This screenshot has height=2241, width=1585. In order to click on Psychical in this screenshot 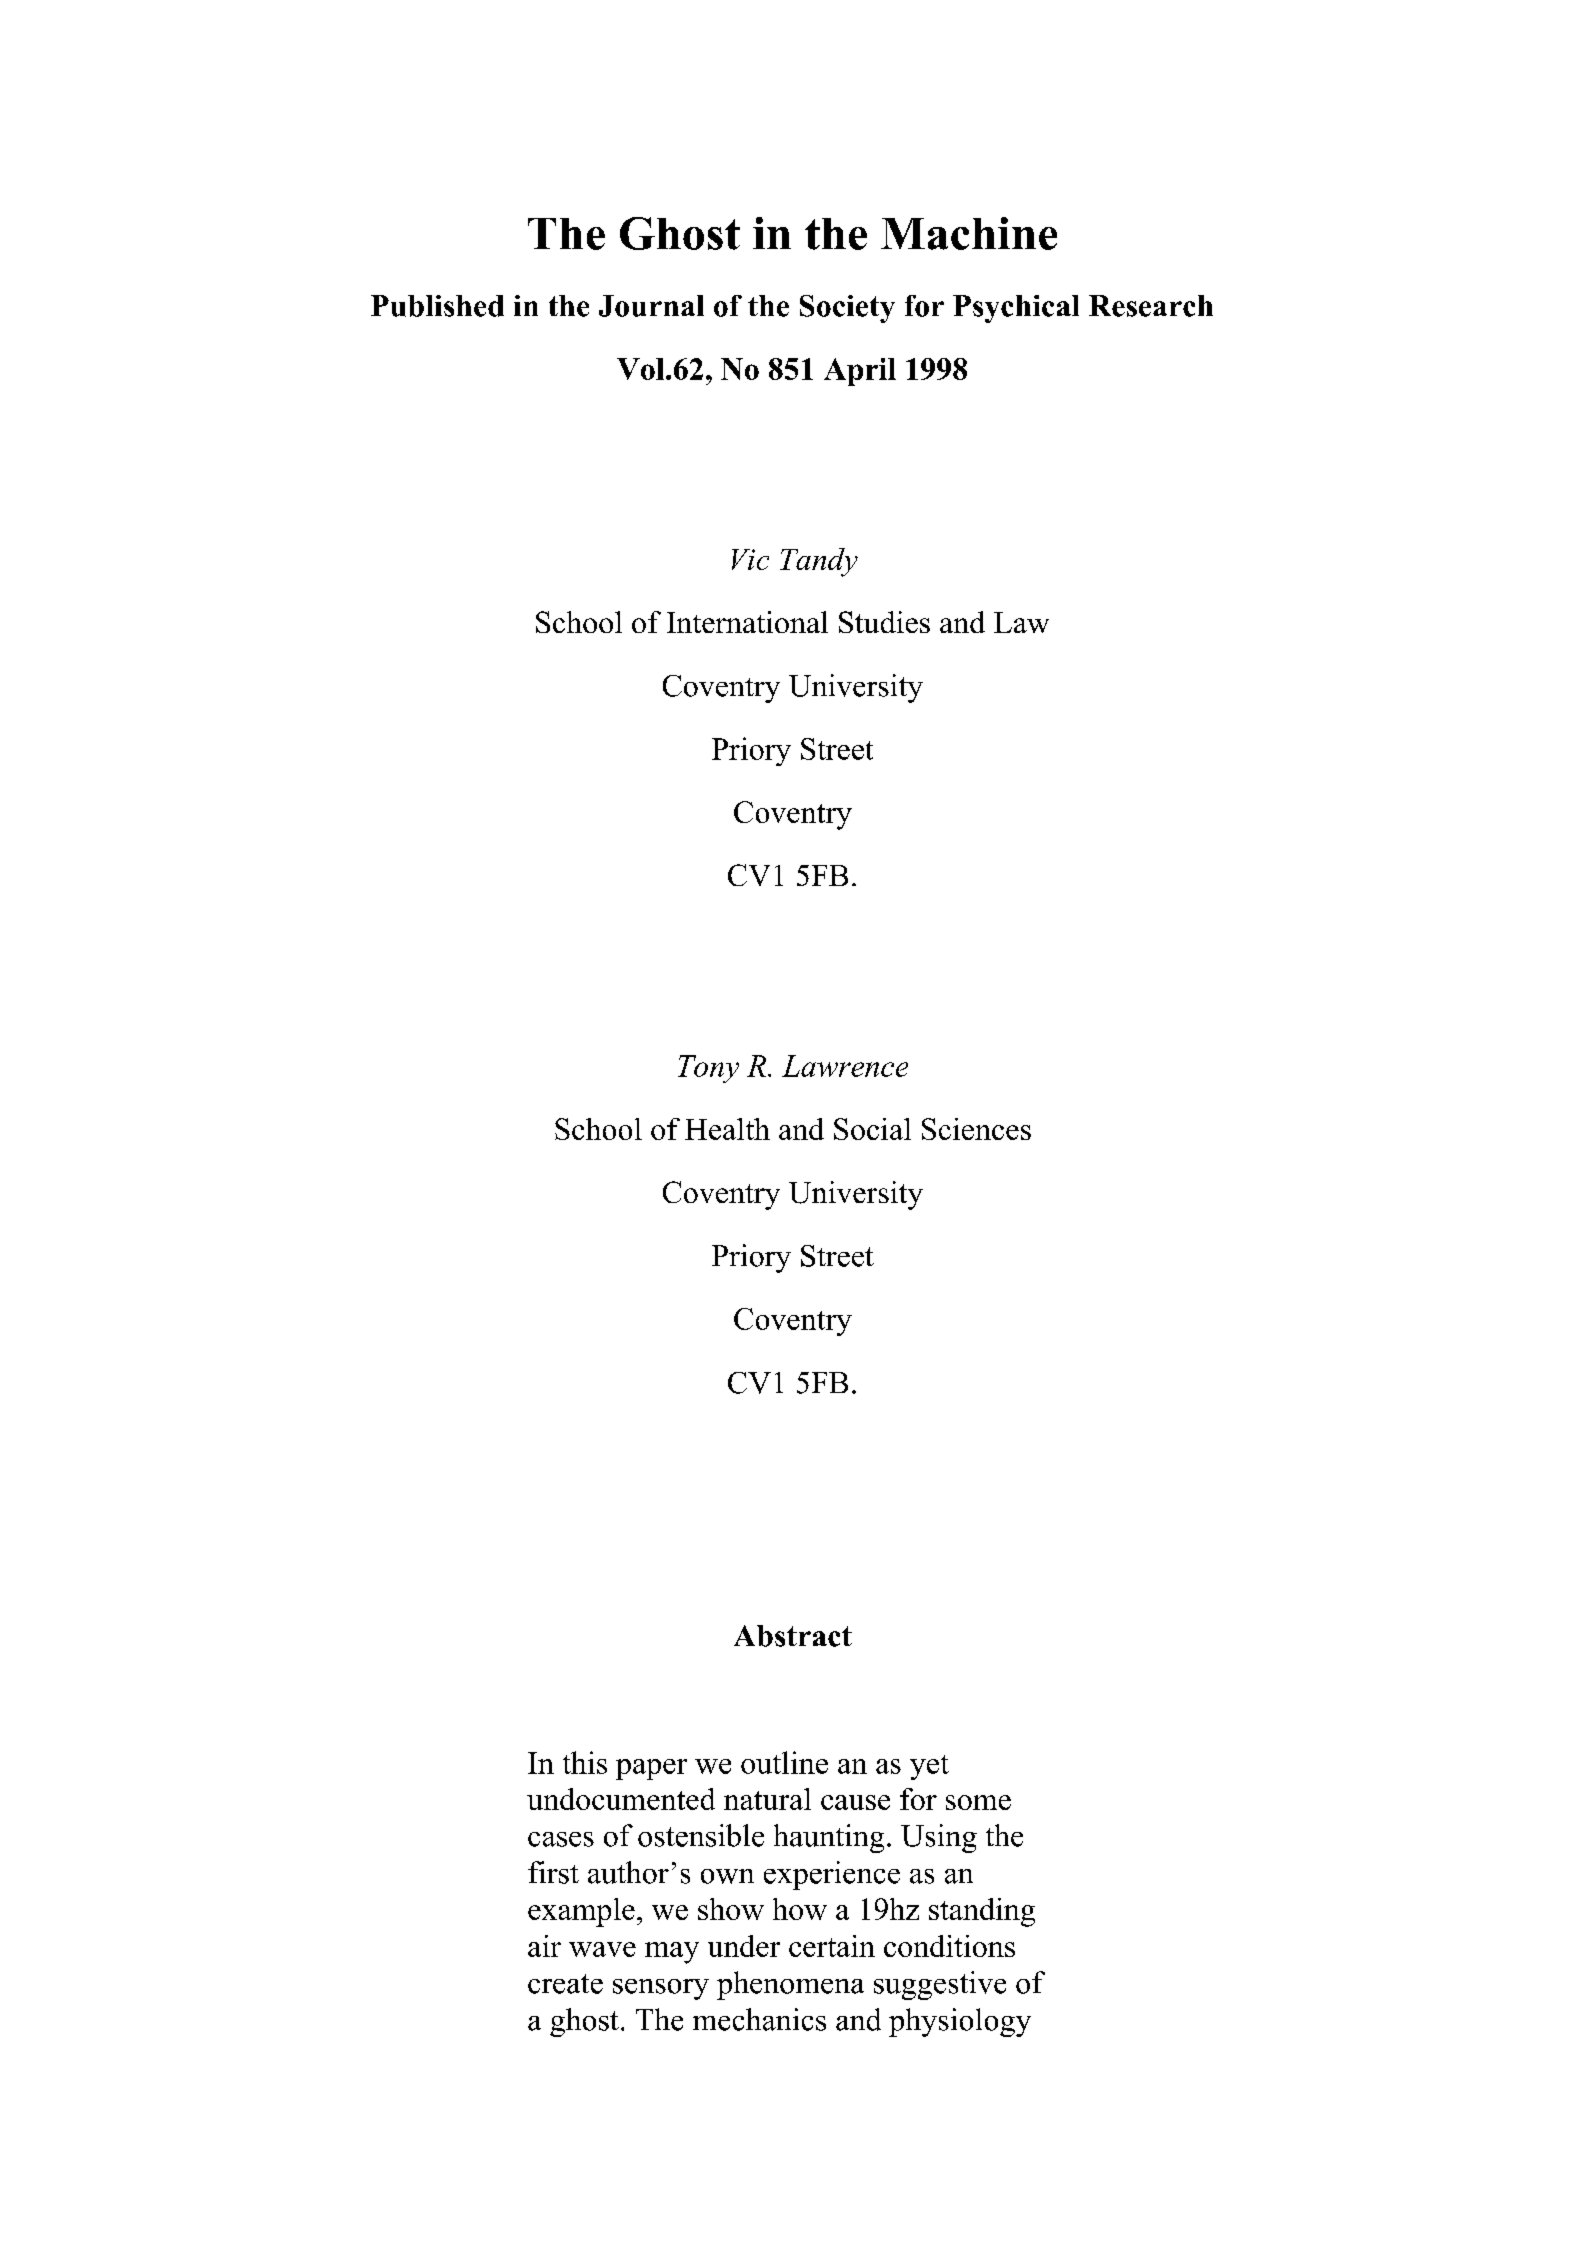, I will do `click(1016, 309)`.
